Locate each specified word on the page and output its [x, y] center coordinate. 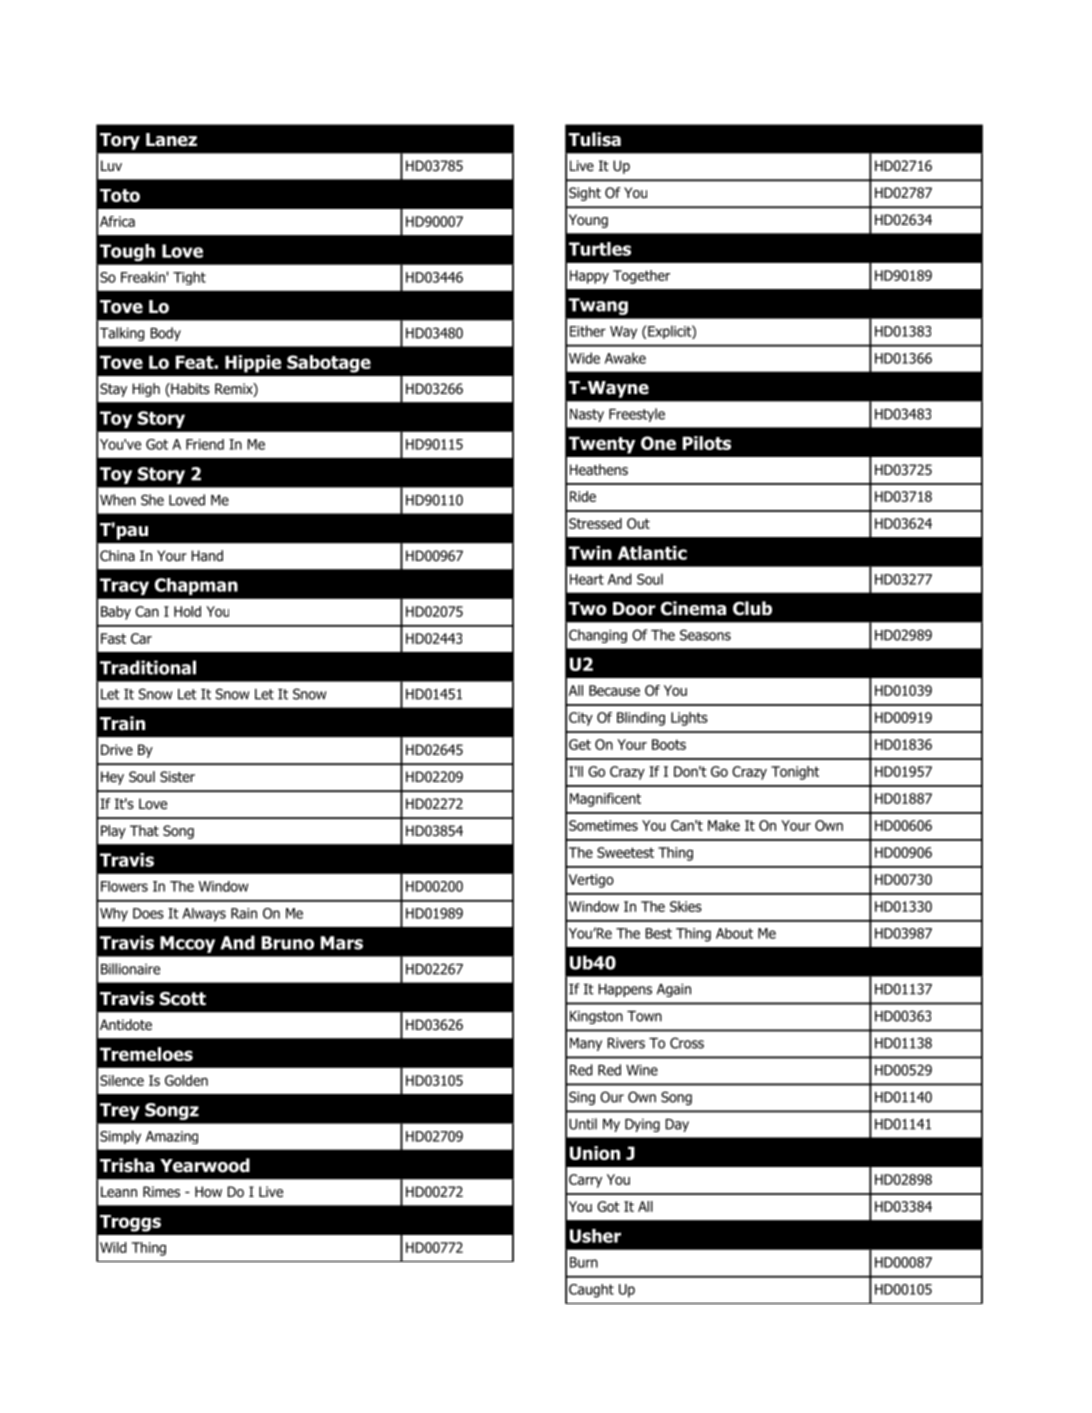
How [208, 1191]
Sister [177, 776]
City [581, 719]
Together [641, 277]
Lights [689, 719]
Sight [585, 194]
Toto [120, 195]
